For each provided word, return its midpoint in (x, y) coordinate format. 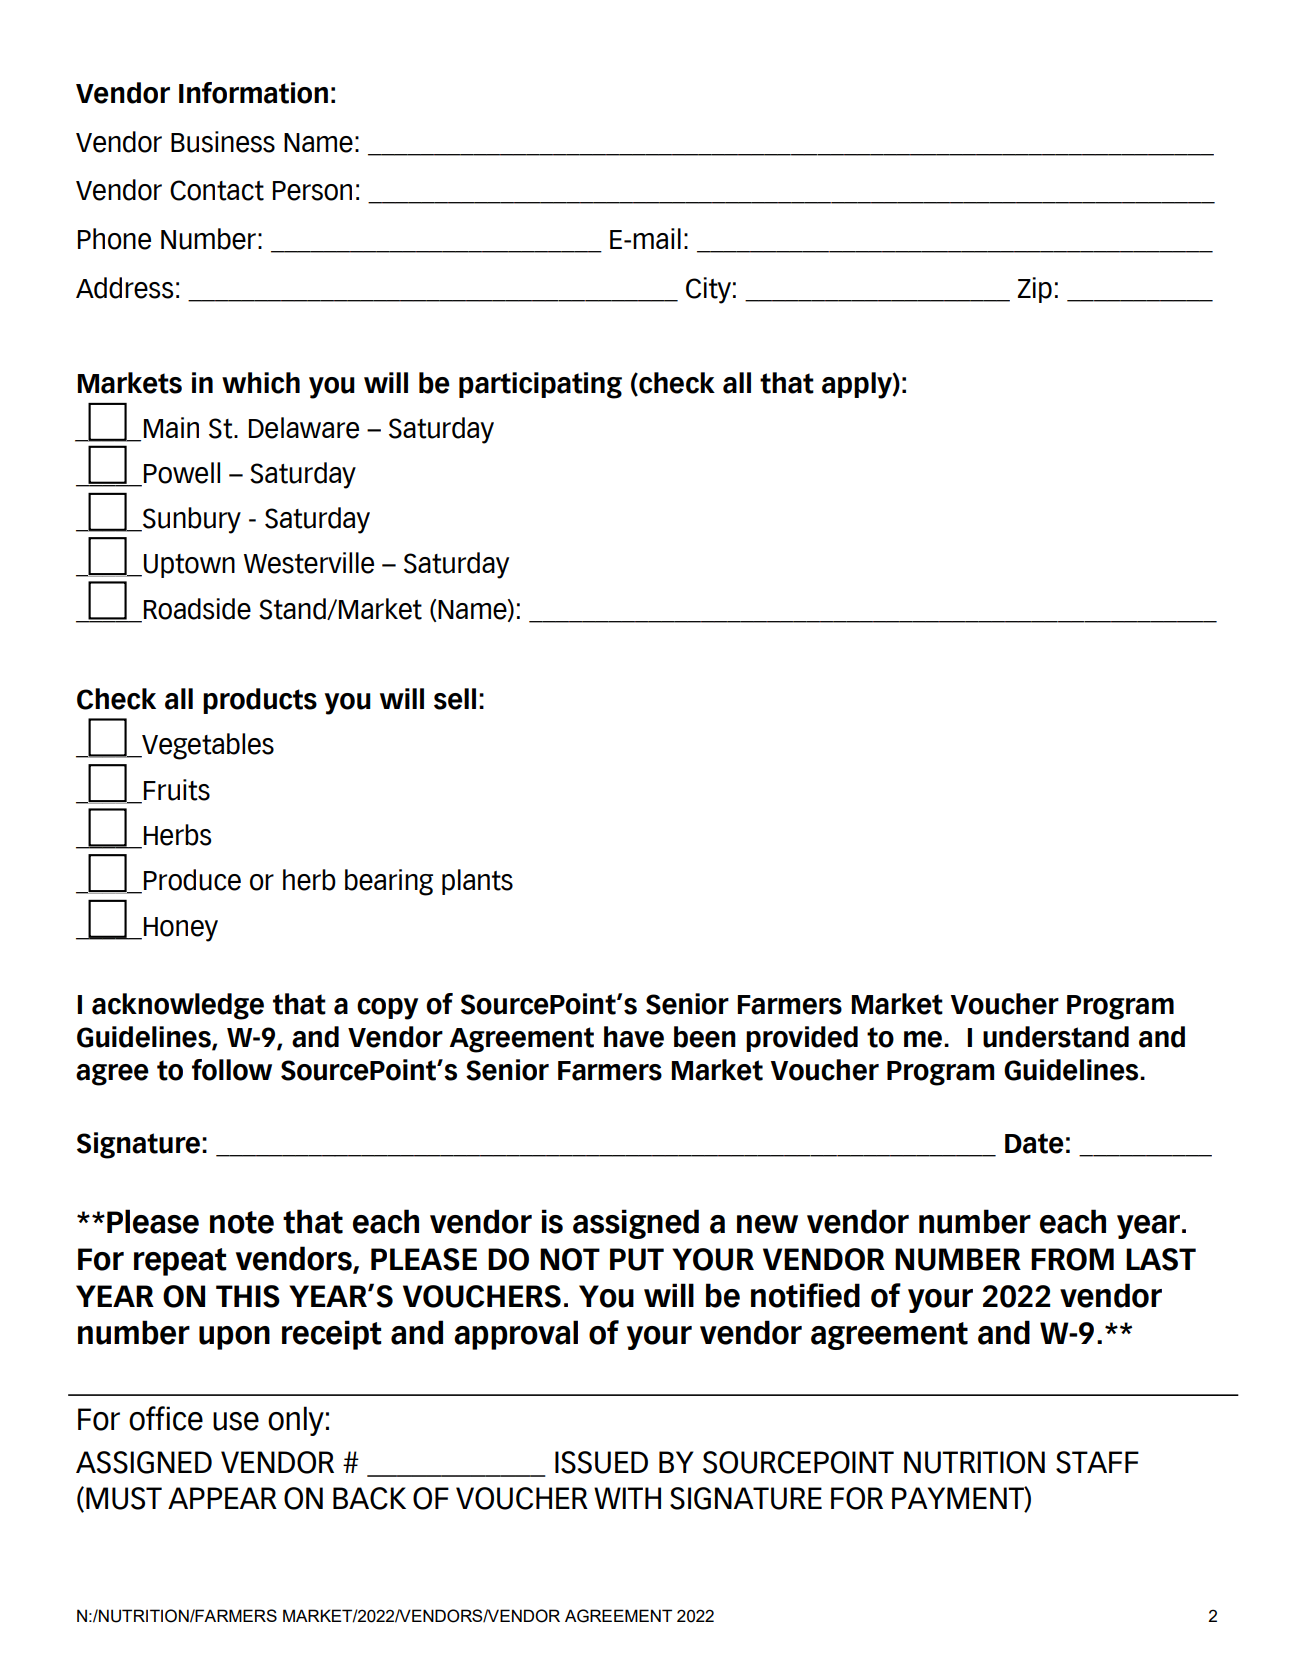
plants (477, 882)
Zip (1035, 290)
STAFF (1097, 1462)
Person (312, 191)
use (236, 1421)
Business (223, 142)
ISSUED (601, 1462)
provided (802, 1039)
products (260, 701)
